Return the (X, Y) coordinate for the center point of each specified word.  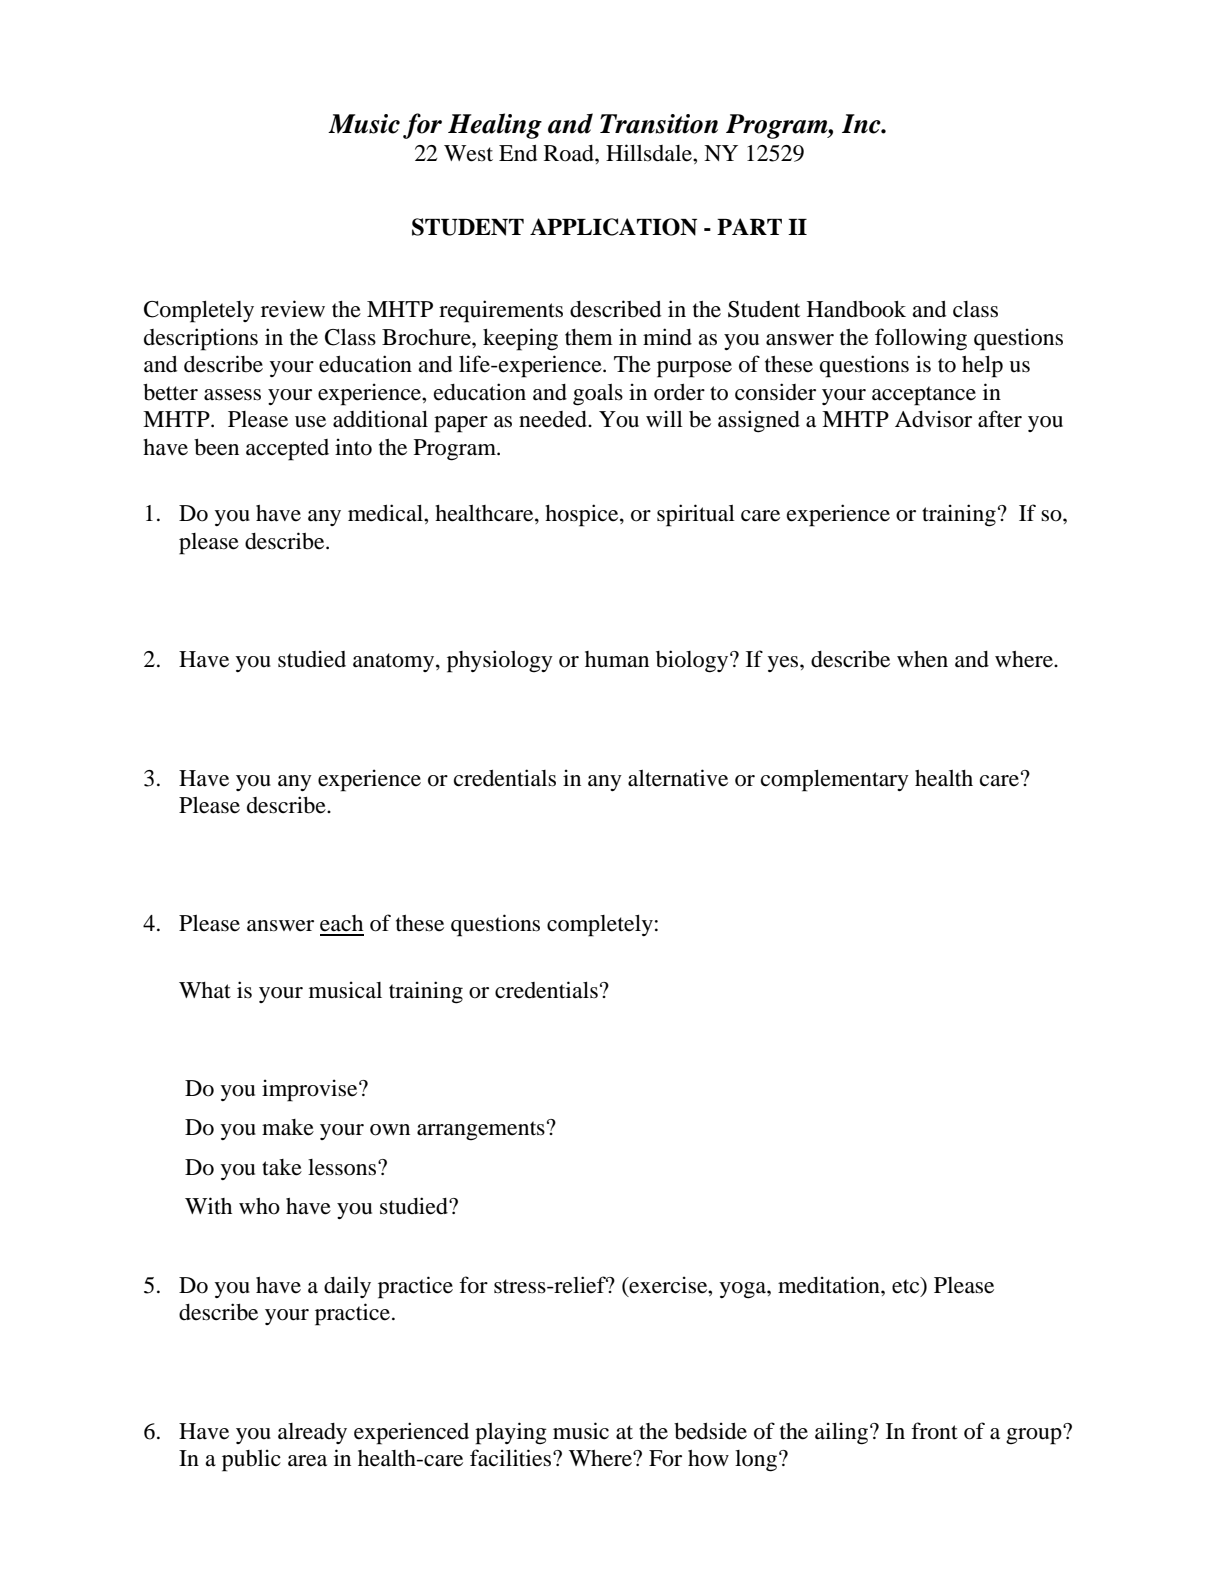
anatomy (395, 662)
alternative (678, 778)
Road (570, 153)
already (312, 1433)
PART (749, 226)
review (293, 309)
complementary (835, 781)
